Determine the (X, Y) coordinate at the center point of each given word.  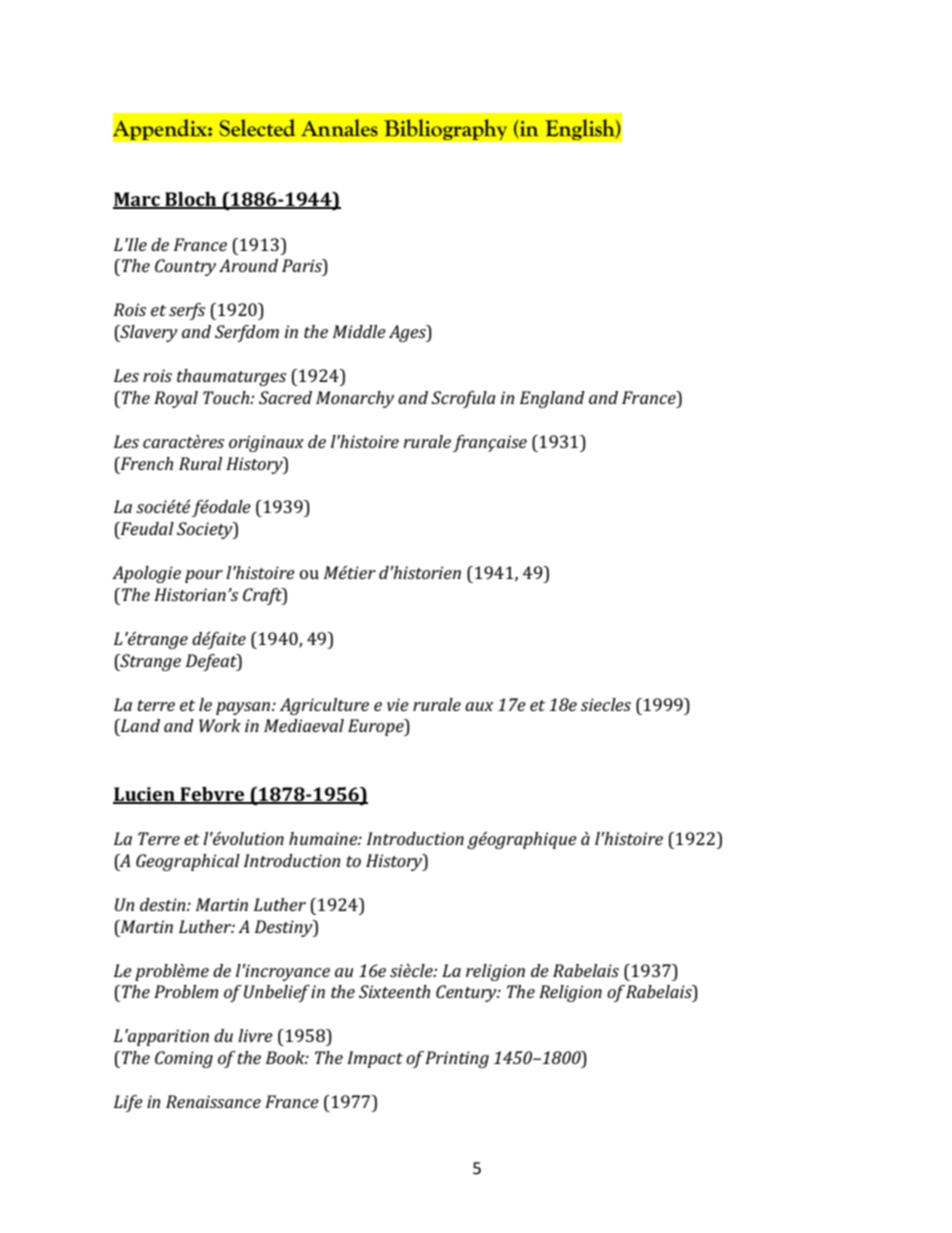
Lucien (145, 795)
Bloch (191, 200)
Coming (184, 1059)
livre (255, 1035)
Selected (257, 128)
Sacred (285, 397)
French (145, 463)
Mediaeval (304, 725)
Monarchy (355, 399)
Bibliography (445, 130)
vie (398, 704)
